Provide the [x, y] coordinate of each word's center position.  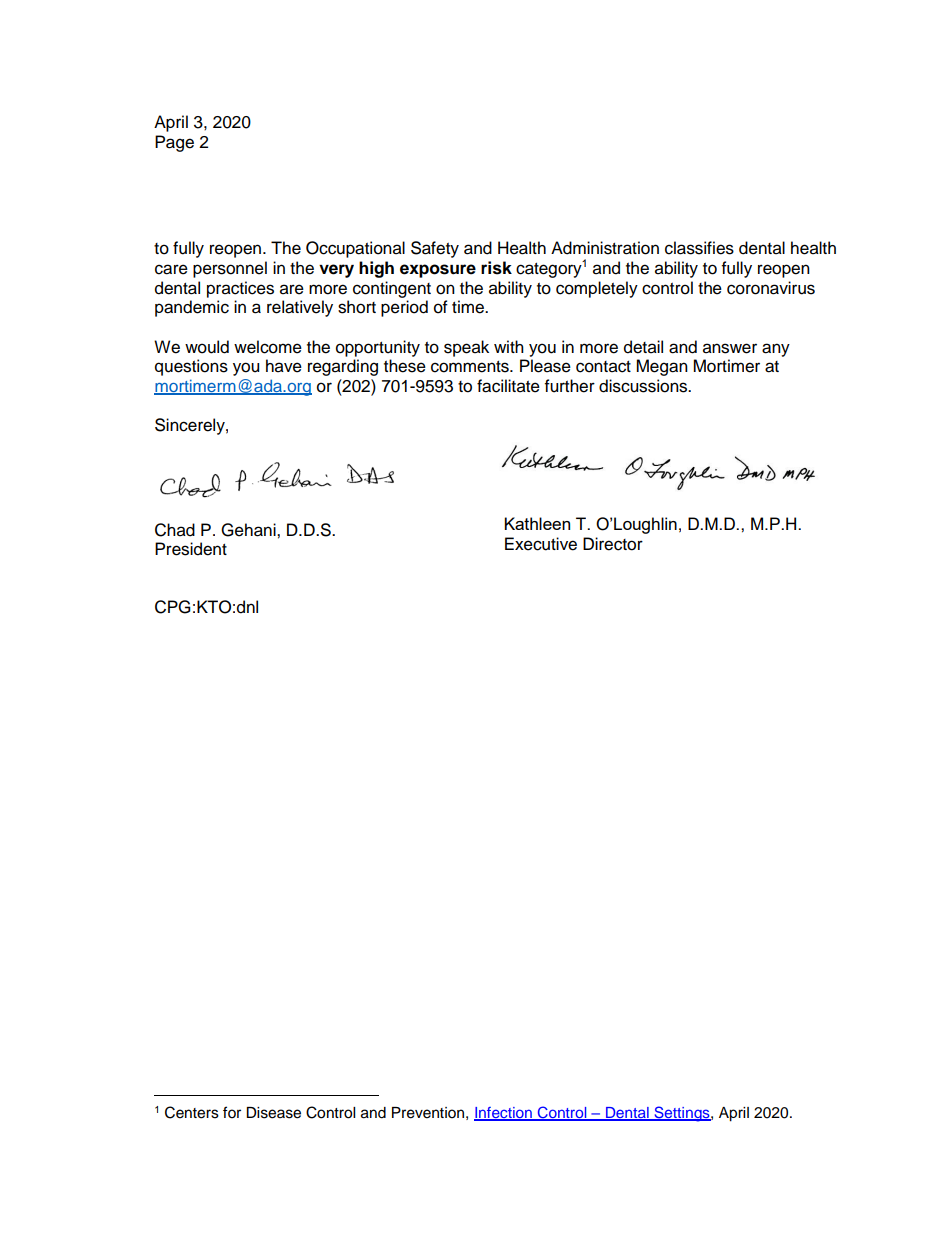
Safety [435, 249]
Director [613, 544]
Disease [273, 1113]
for [232, 1112]
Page [174, 143]
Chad [175, 530]
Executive [541, 544]
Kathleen [537, 523]
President [191, 549]
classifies [699, 248]
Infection [504, 1113]
